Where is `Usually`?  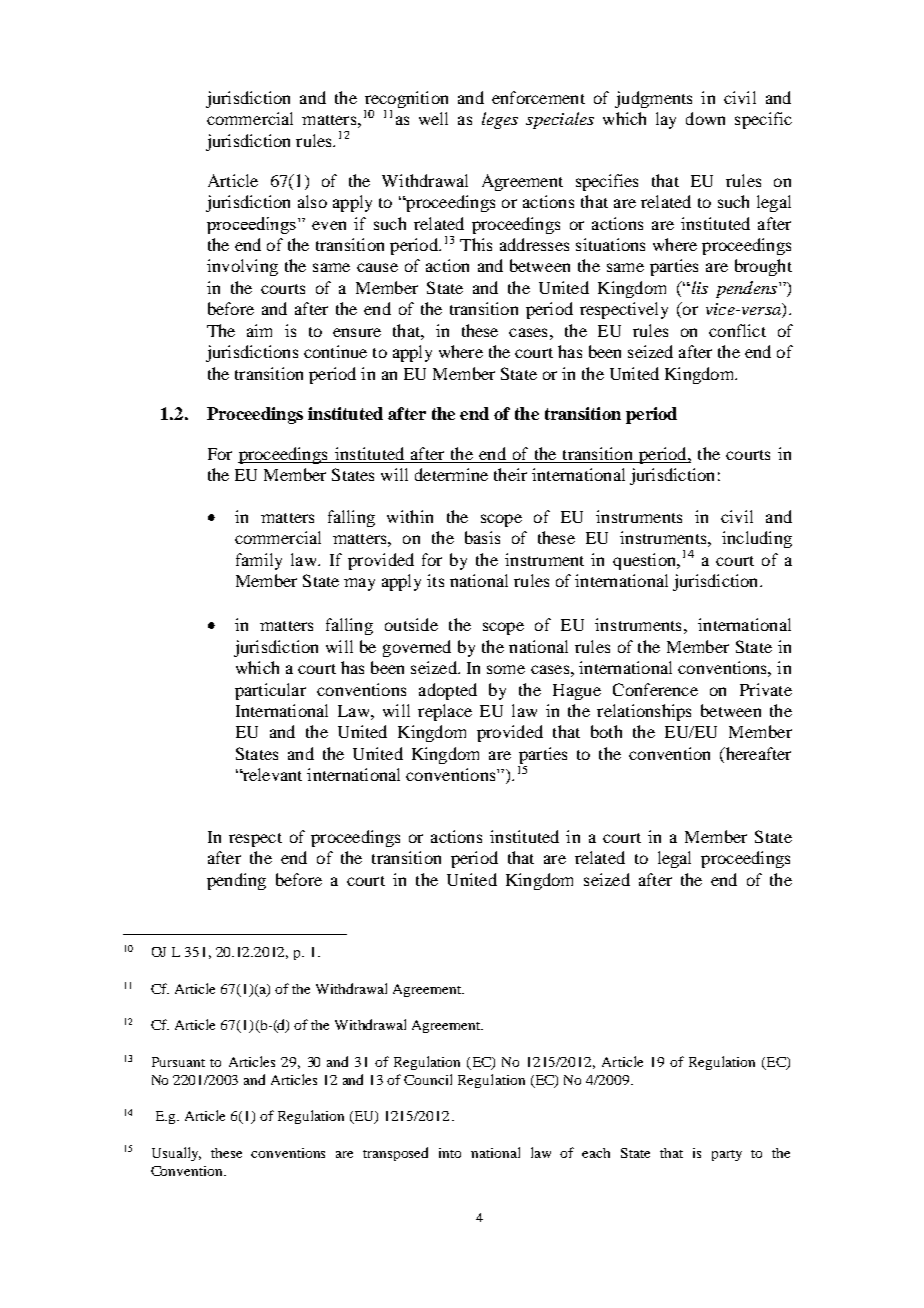 Usually is located at coordinates (176, 1154).
